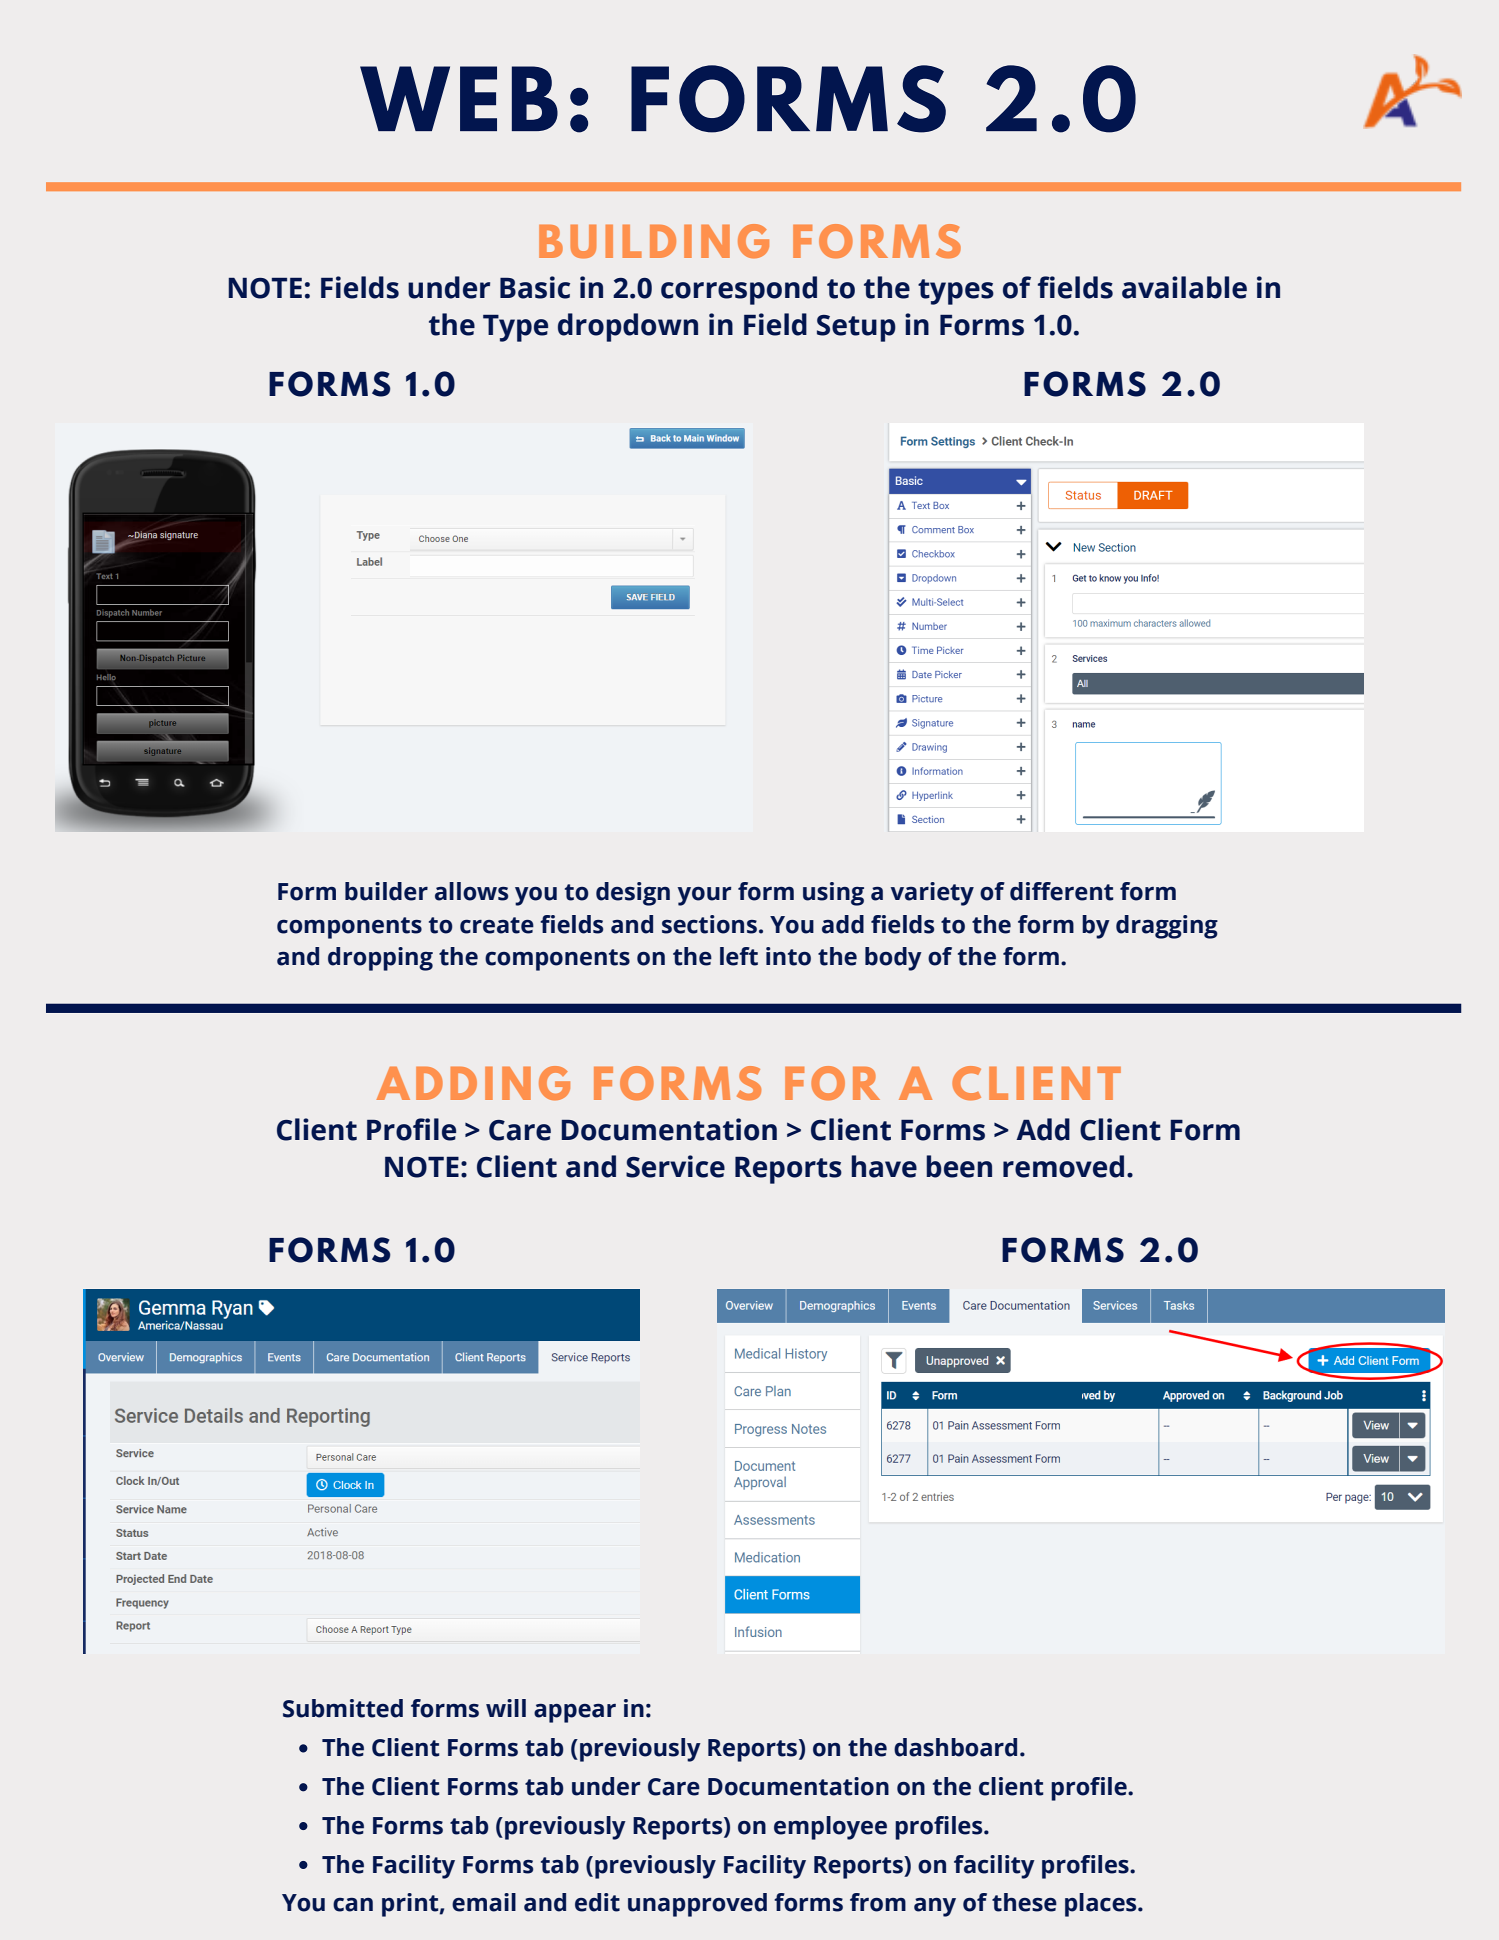  What do you see at coordinates (459, 98) in the screenshot?
I see `WEB` at bounding box center [459, 98].
